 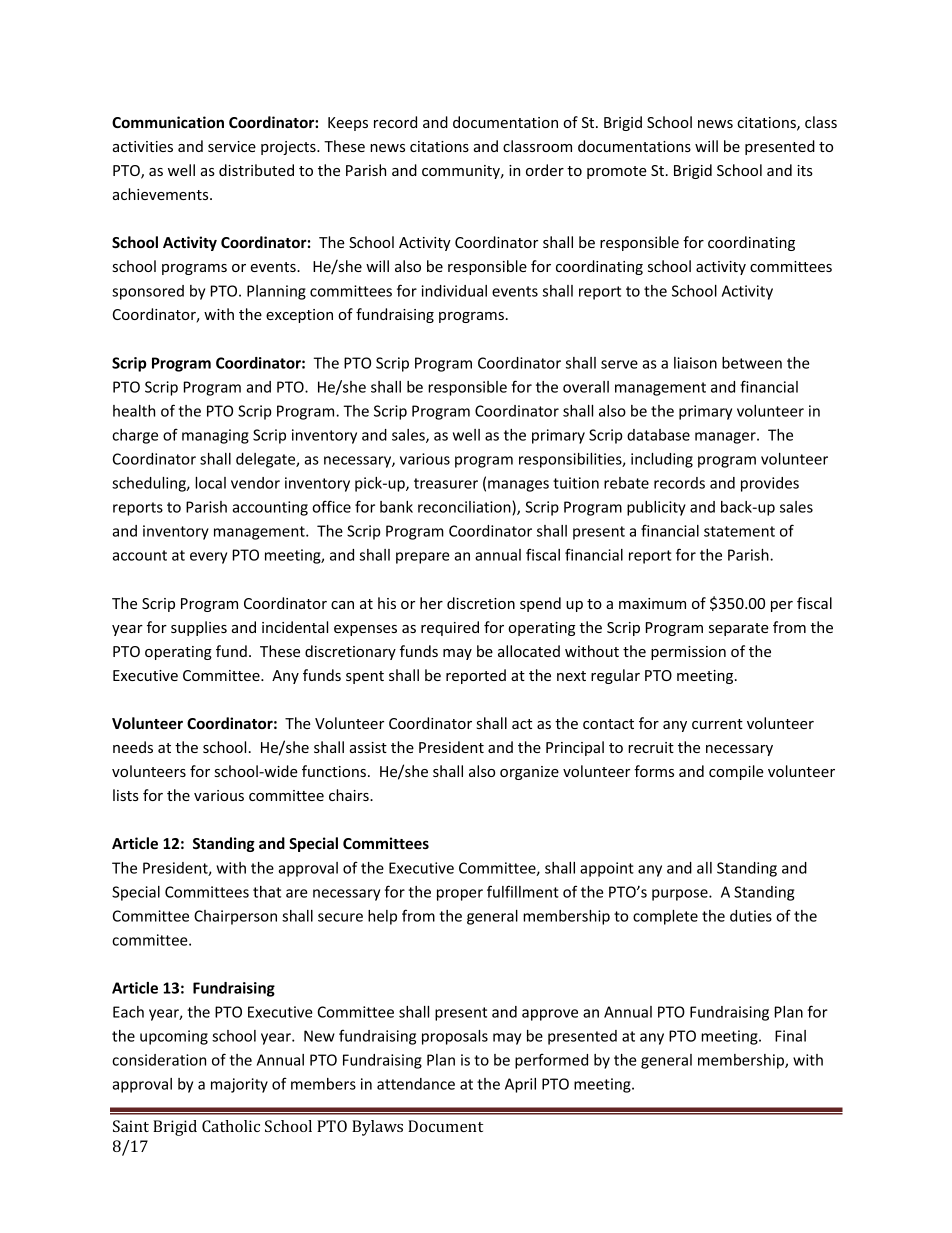 What do you see at coordinates (681, 895) in the screenshot?
I see `purpose` at bounding box center [681, 895].
